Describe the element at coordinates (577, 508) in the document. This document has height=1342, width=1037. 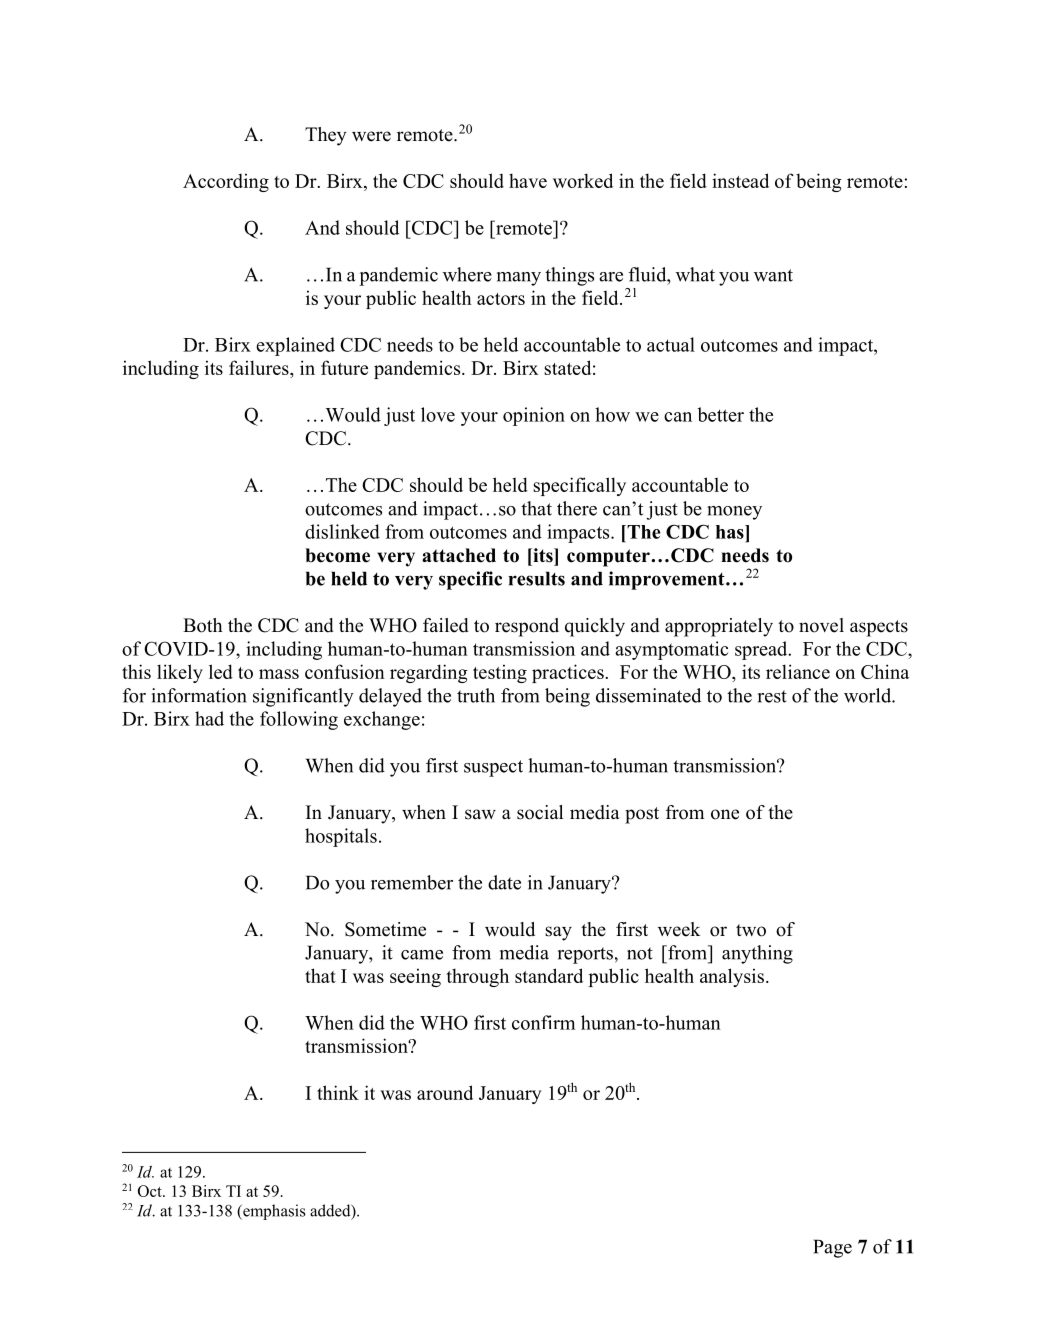
I see `there` at that location.
